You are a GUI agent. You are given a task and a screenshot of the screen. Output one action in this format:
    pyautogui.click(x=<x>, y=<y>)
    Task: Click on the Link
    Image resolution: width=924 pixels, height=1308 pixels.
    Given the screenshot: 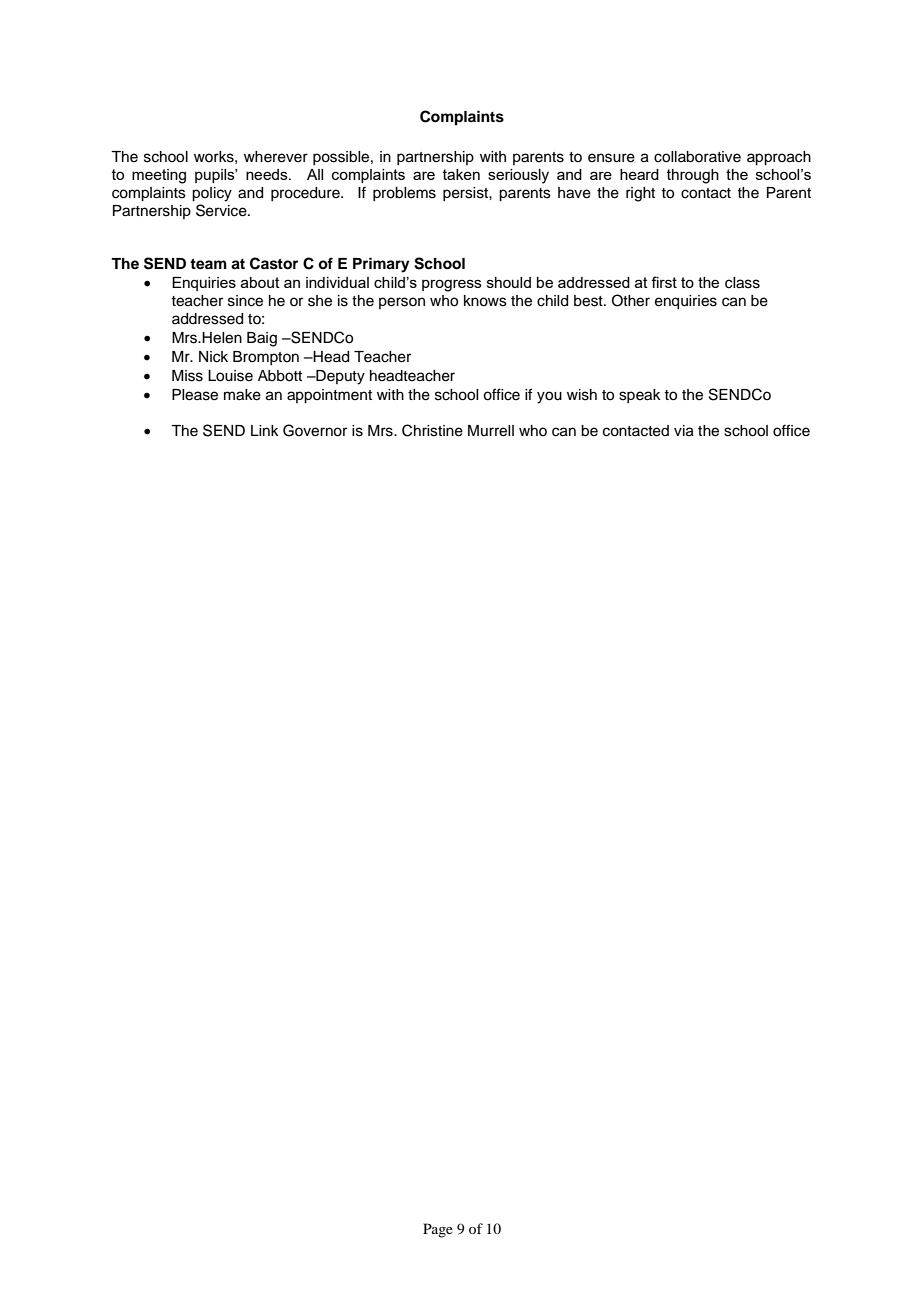 What is the action you would take?
    pyautogui.click(x=265, y=430)
